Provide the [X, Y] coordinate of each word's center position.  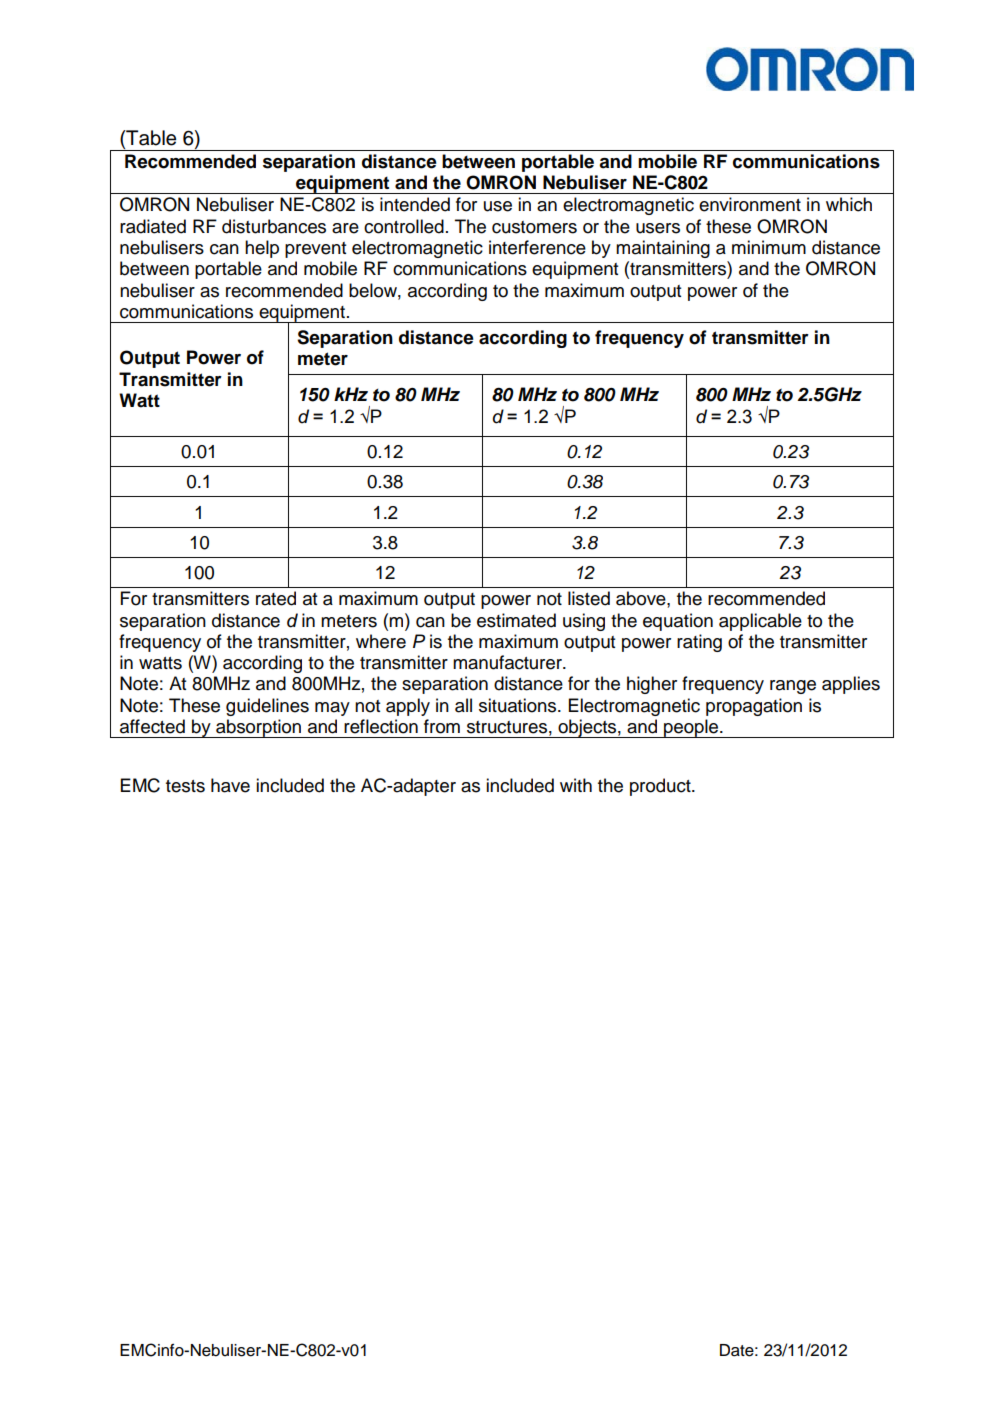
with [576, 785]
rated [276, 598]
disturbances [274, 226]
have [230, 785]
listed [589, 598]
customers [534, 227]
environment [750, 204]
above [642, 598]
